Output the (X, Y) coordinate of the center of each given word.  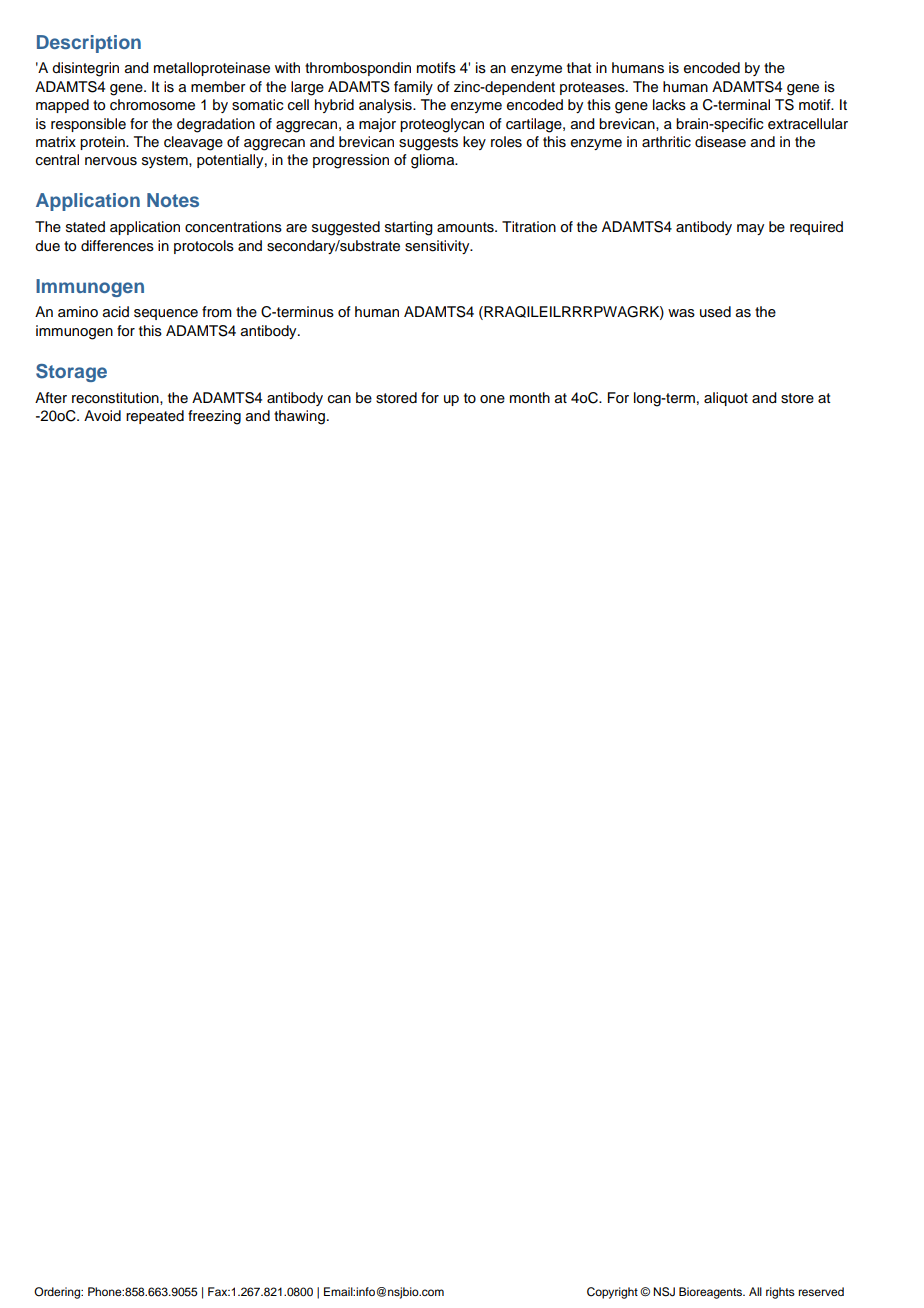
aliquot (726, 399)
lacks (669, 105)
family (413, 88)
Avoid (102, 416)
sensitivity (438, 247)
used (715, 312)
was (681, 313)
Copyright (612, 1293)
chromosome (152, 105)
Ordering (58, 1293)
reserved (821, 1291)
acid (116, 312)
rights (780, 1293)
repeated (155, 417)
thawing (299, 417)
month (530, 398)
